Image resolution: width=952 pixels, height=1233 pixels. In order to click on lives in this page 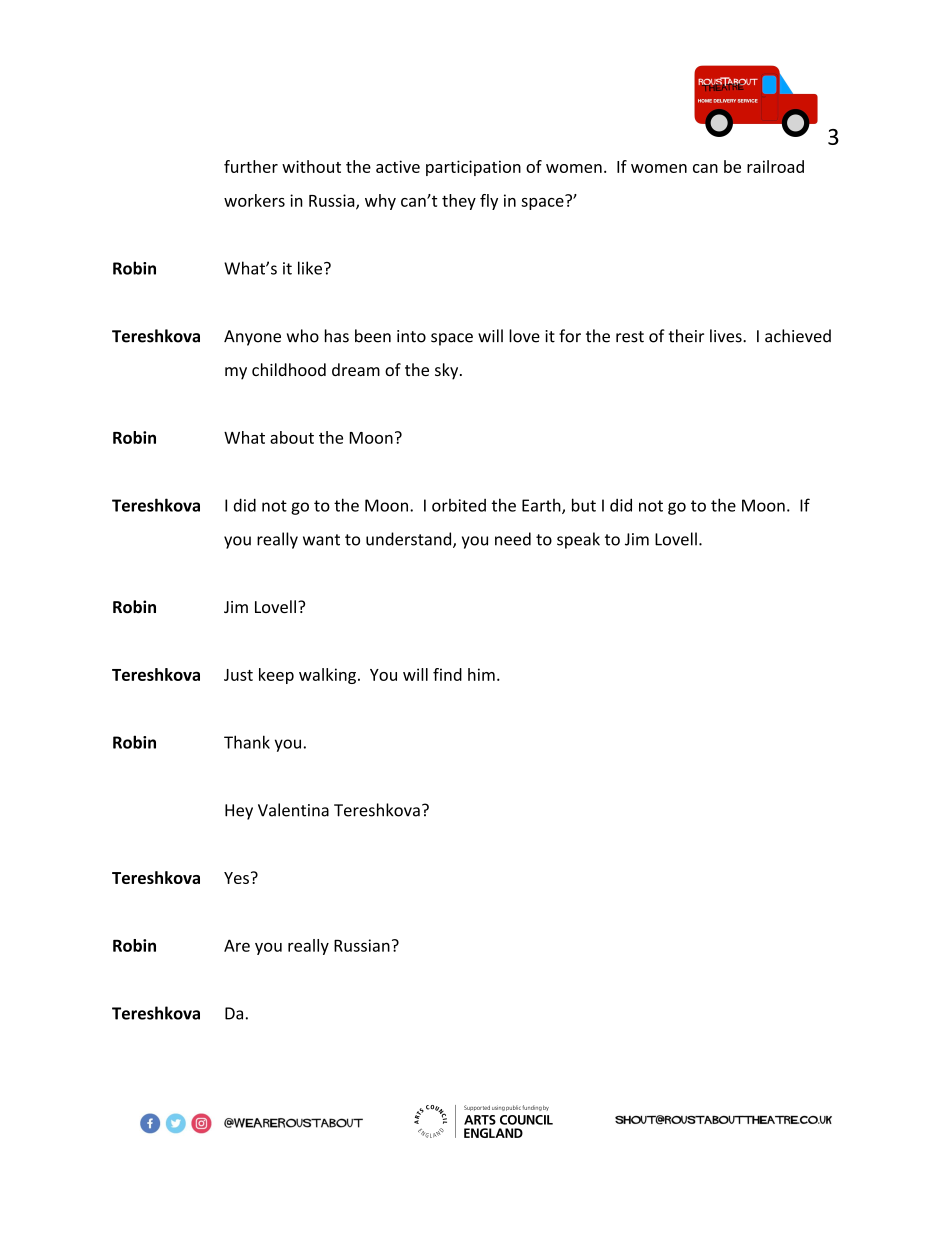, I will do `click(726, 336)`.
